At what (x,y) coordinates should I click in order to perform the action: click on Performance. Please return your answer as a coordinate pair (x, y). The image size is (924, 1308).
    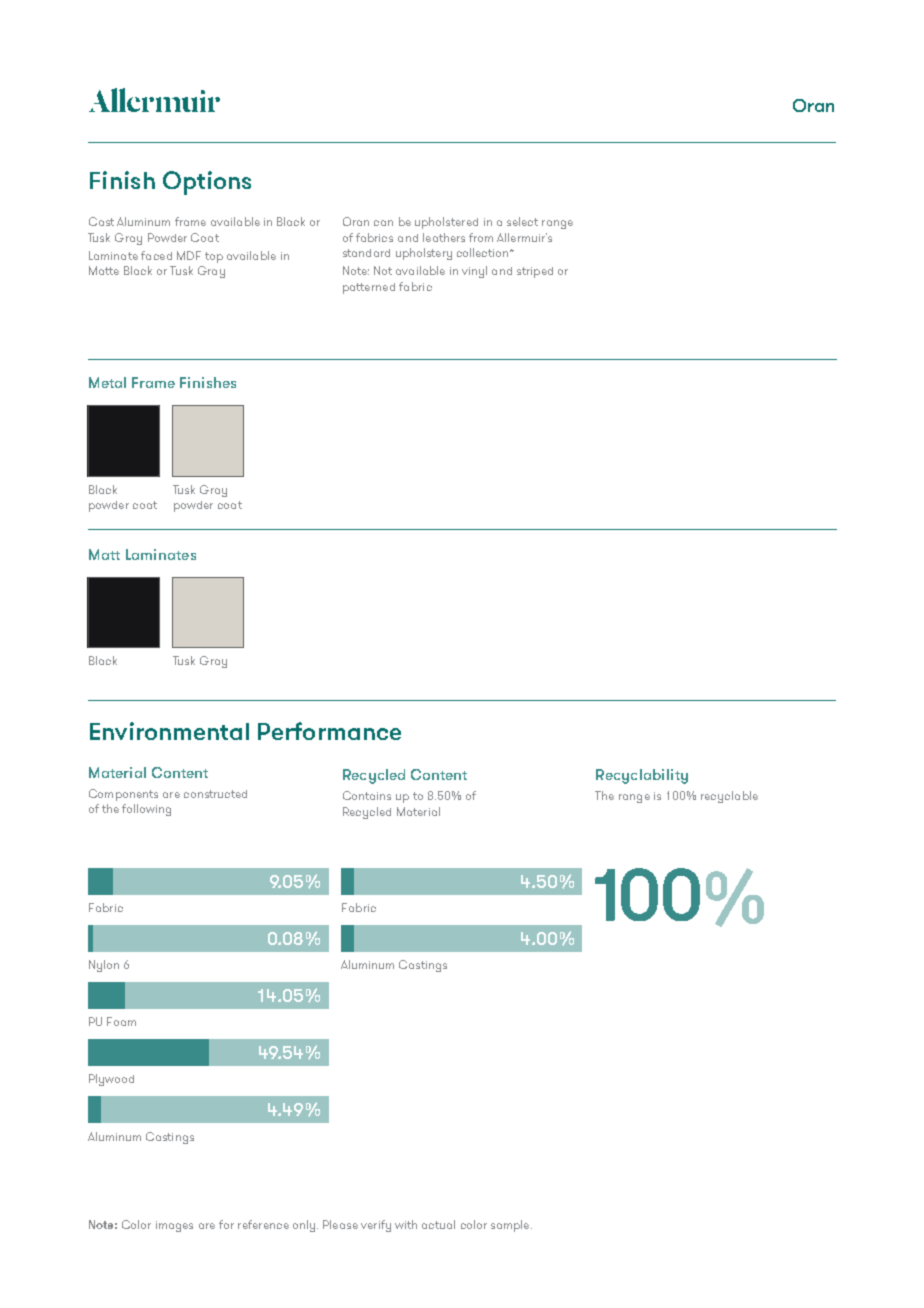
    Looking at the image, I should click on (329, 731).
